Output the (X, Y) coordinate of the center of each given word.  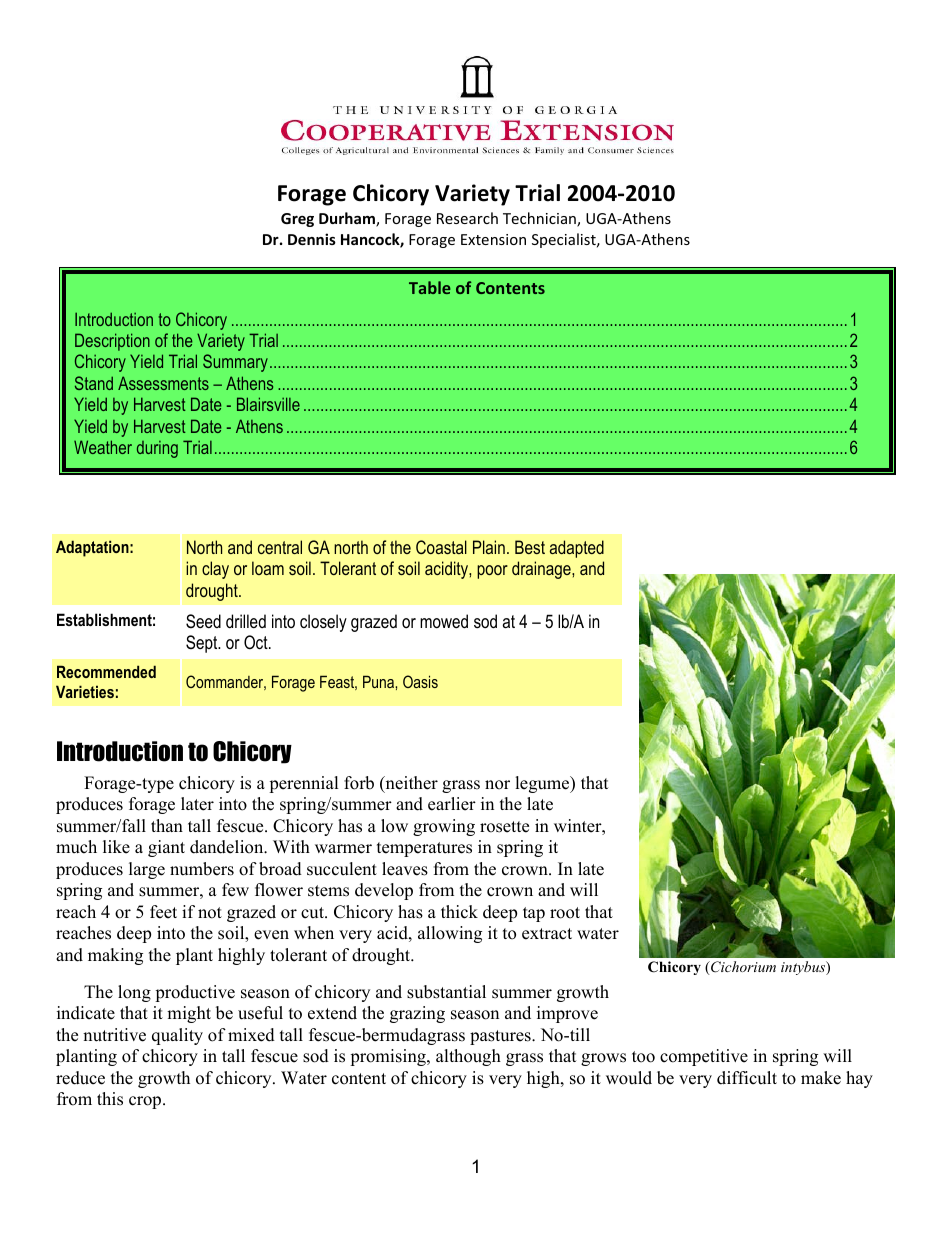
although (468, 1057)
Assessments (163, 383)
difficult (747, 1078)
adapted (577, 549)
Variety (221, 342)
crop (146, 1102)
